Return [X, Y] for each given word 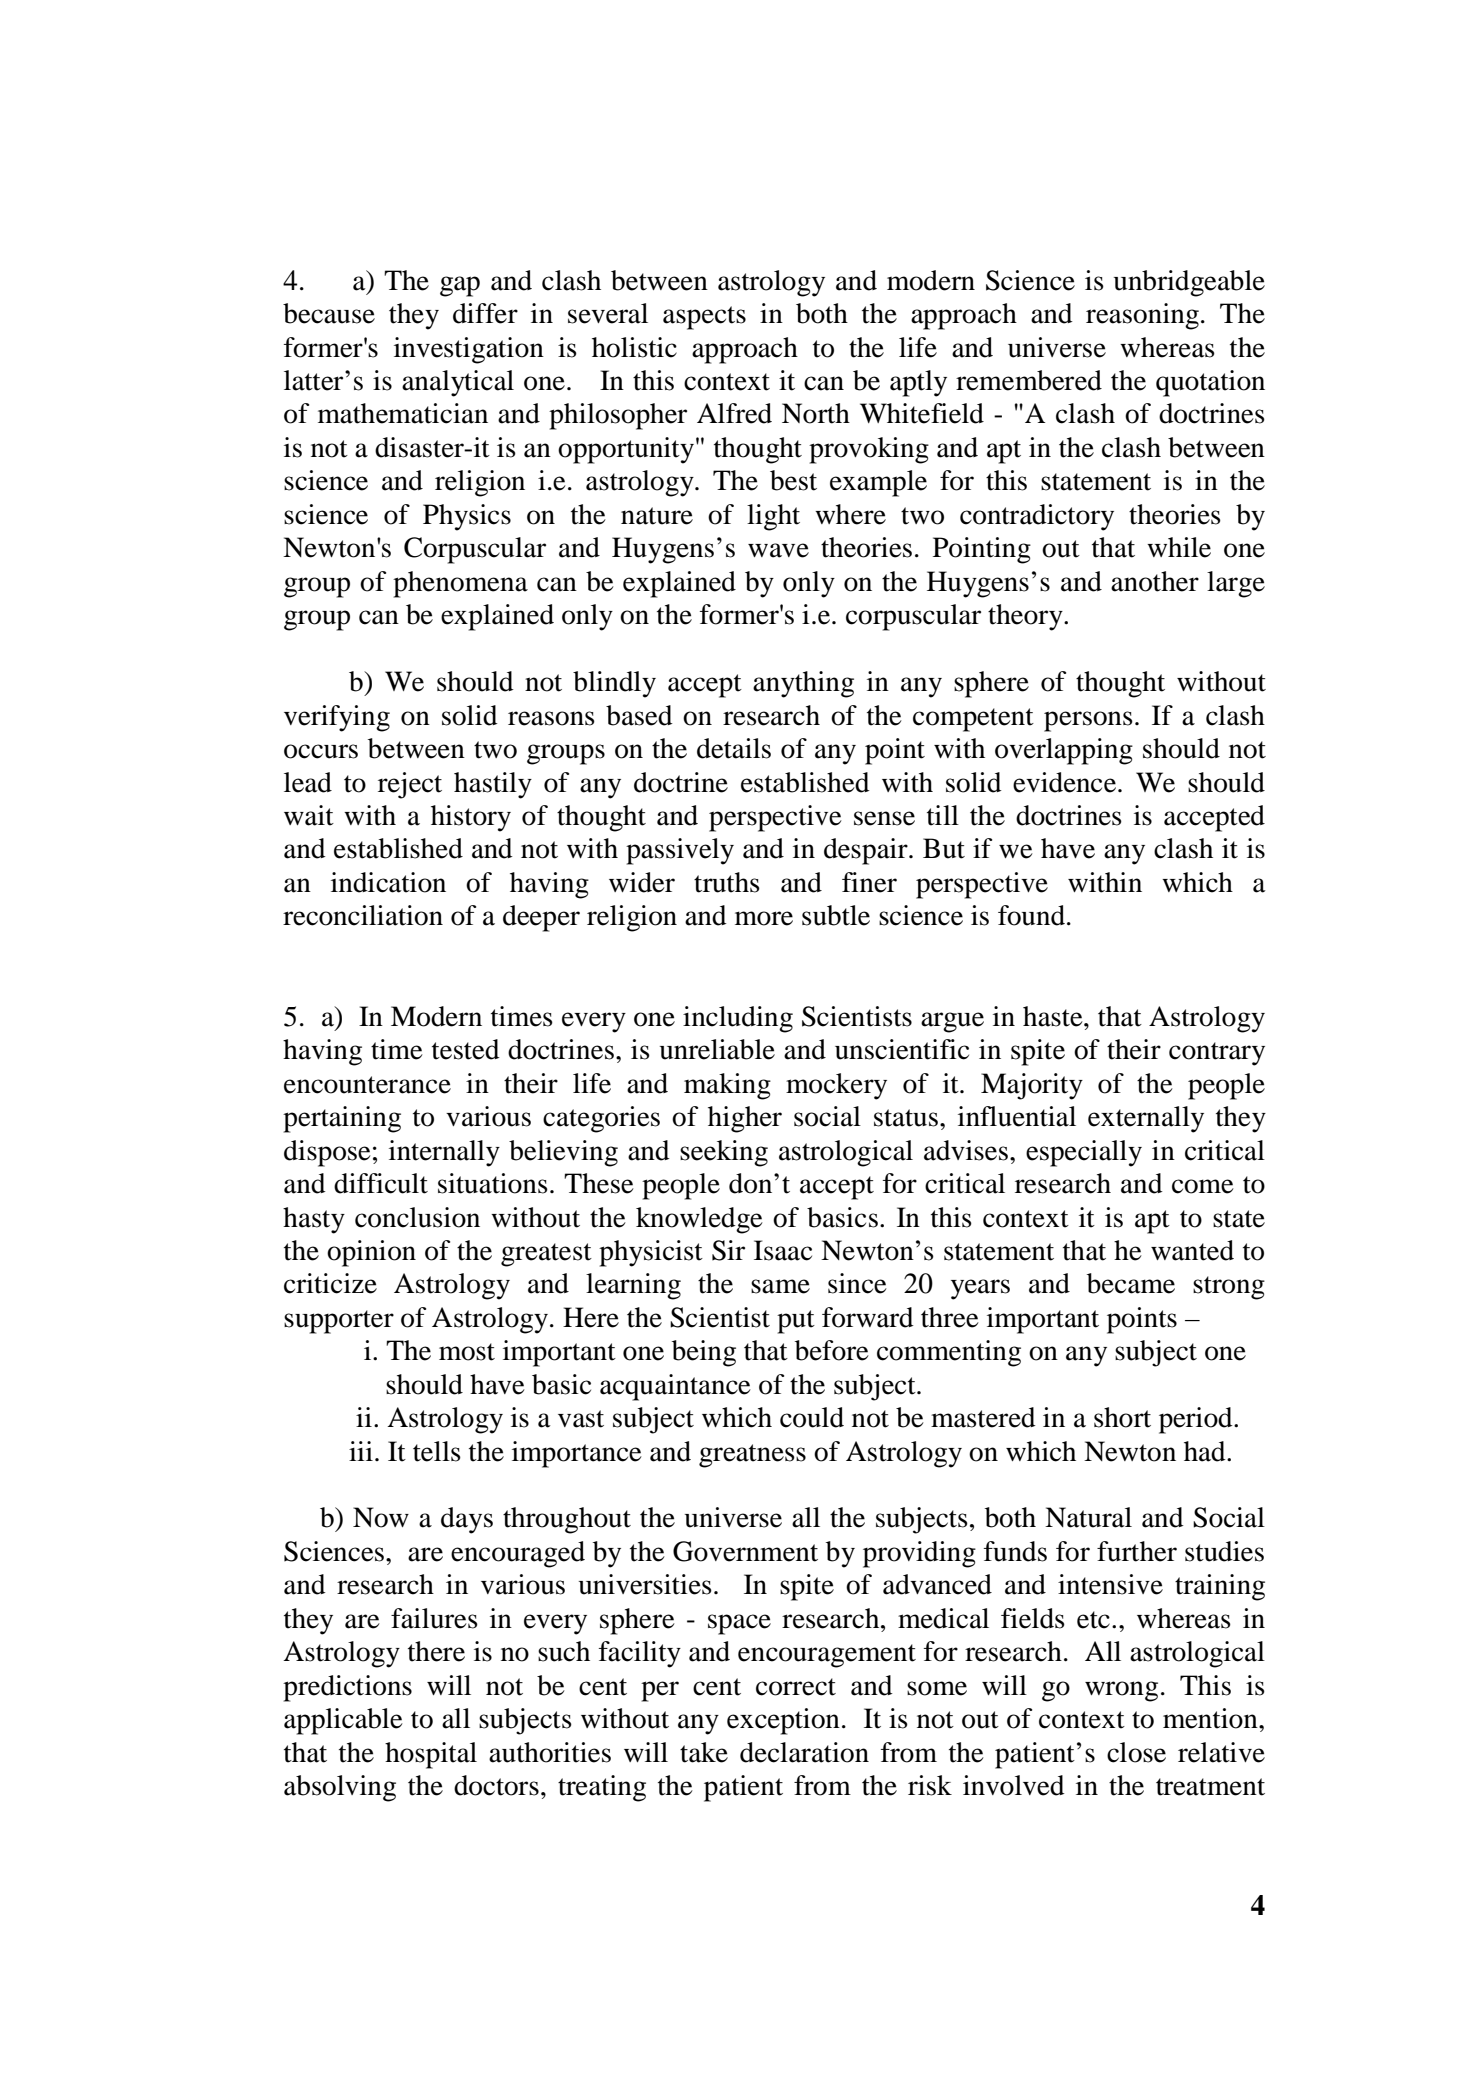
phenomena [460, 584]
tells [437, 1451]
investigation [469, 350]
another [1155, 581]
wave [778, 550]
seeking [724, 1153]
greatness [752, 1456]
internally [444, 1153]
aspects [704, 318]
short [1122, 1417]
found [1033, 915]
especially [1084, 1153]
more [764, 918]
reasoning [1142, 316]
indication [388, 882]
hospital [431, 1755]
